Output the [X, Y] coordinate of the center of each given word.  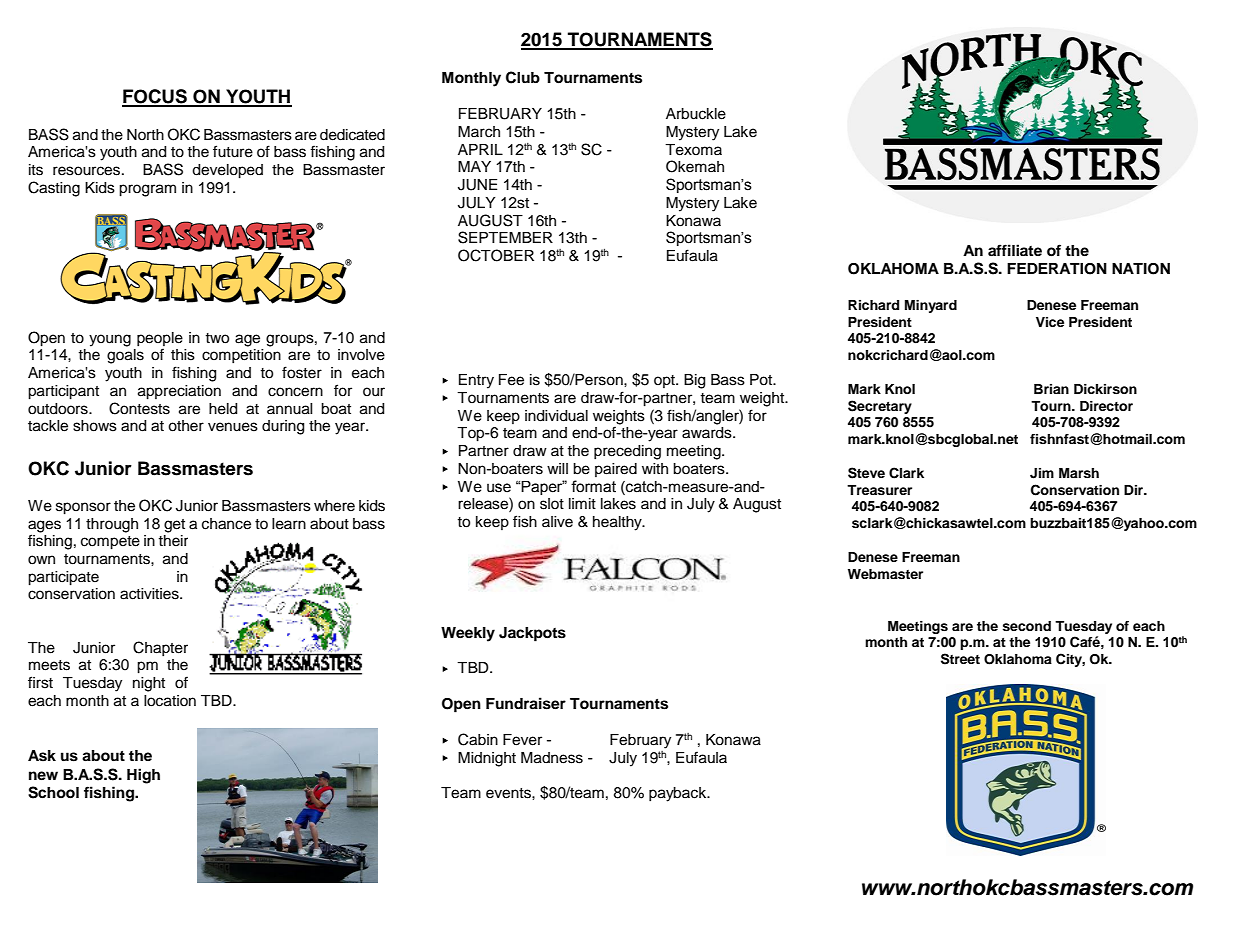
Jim [1042, 473]
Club [523, 77]
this [183, 355]
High [143, 776]
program [147, 190]
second [1026, 626]
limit [582, 503]
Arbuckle [696, 114]
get [174, 526]
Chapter [160, 648]
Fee [511, 380]
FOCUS [155, 97]
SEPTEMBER [505, 237]
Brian [1051, 389]
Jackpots [532, 634]
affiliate [1015, 250]
